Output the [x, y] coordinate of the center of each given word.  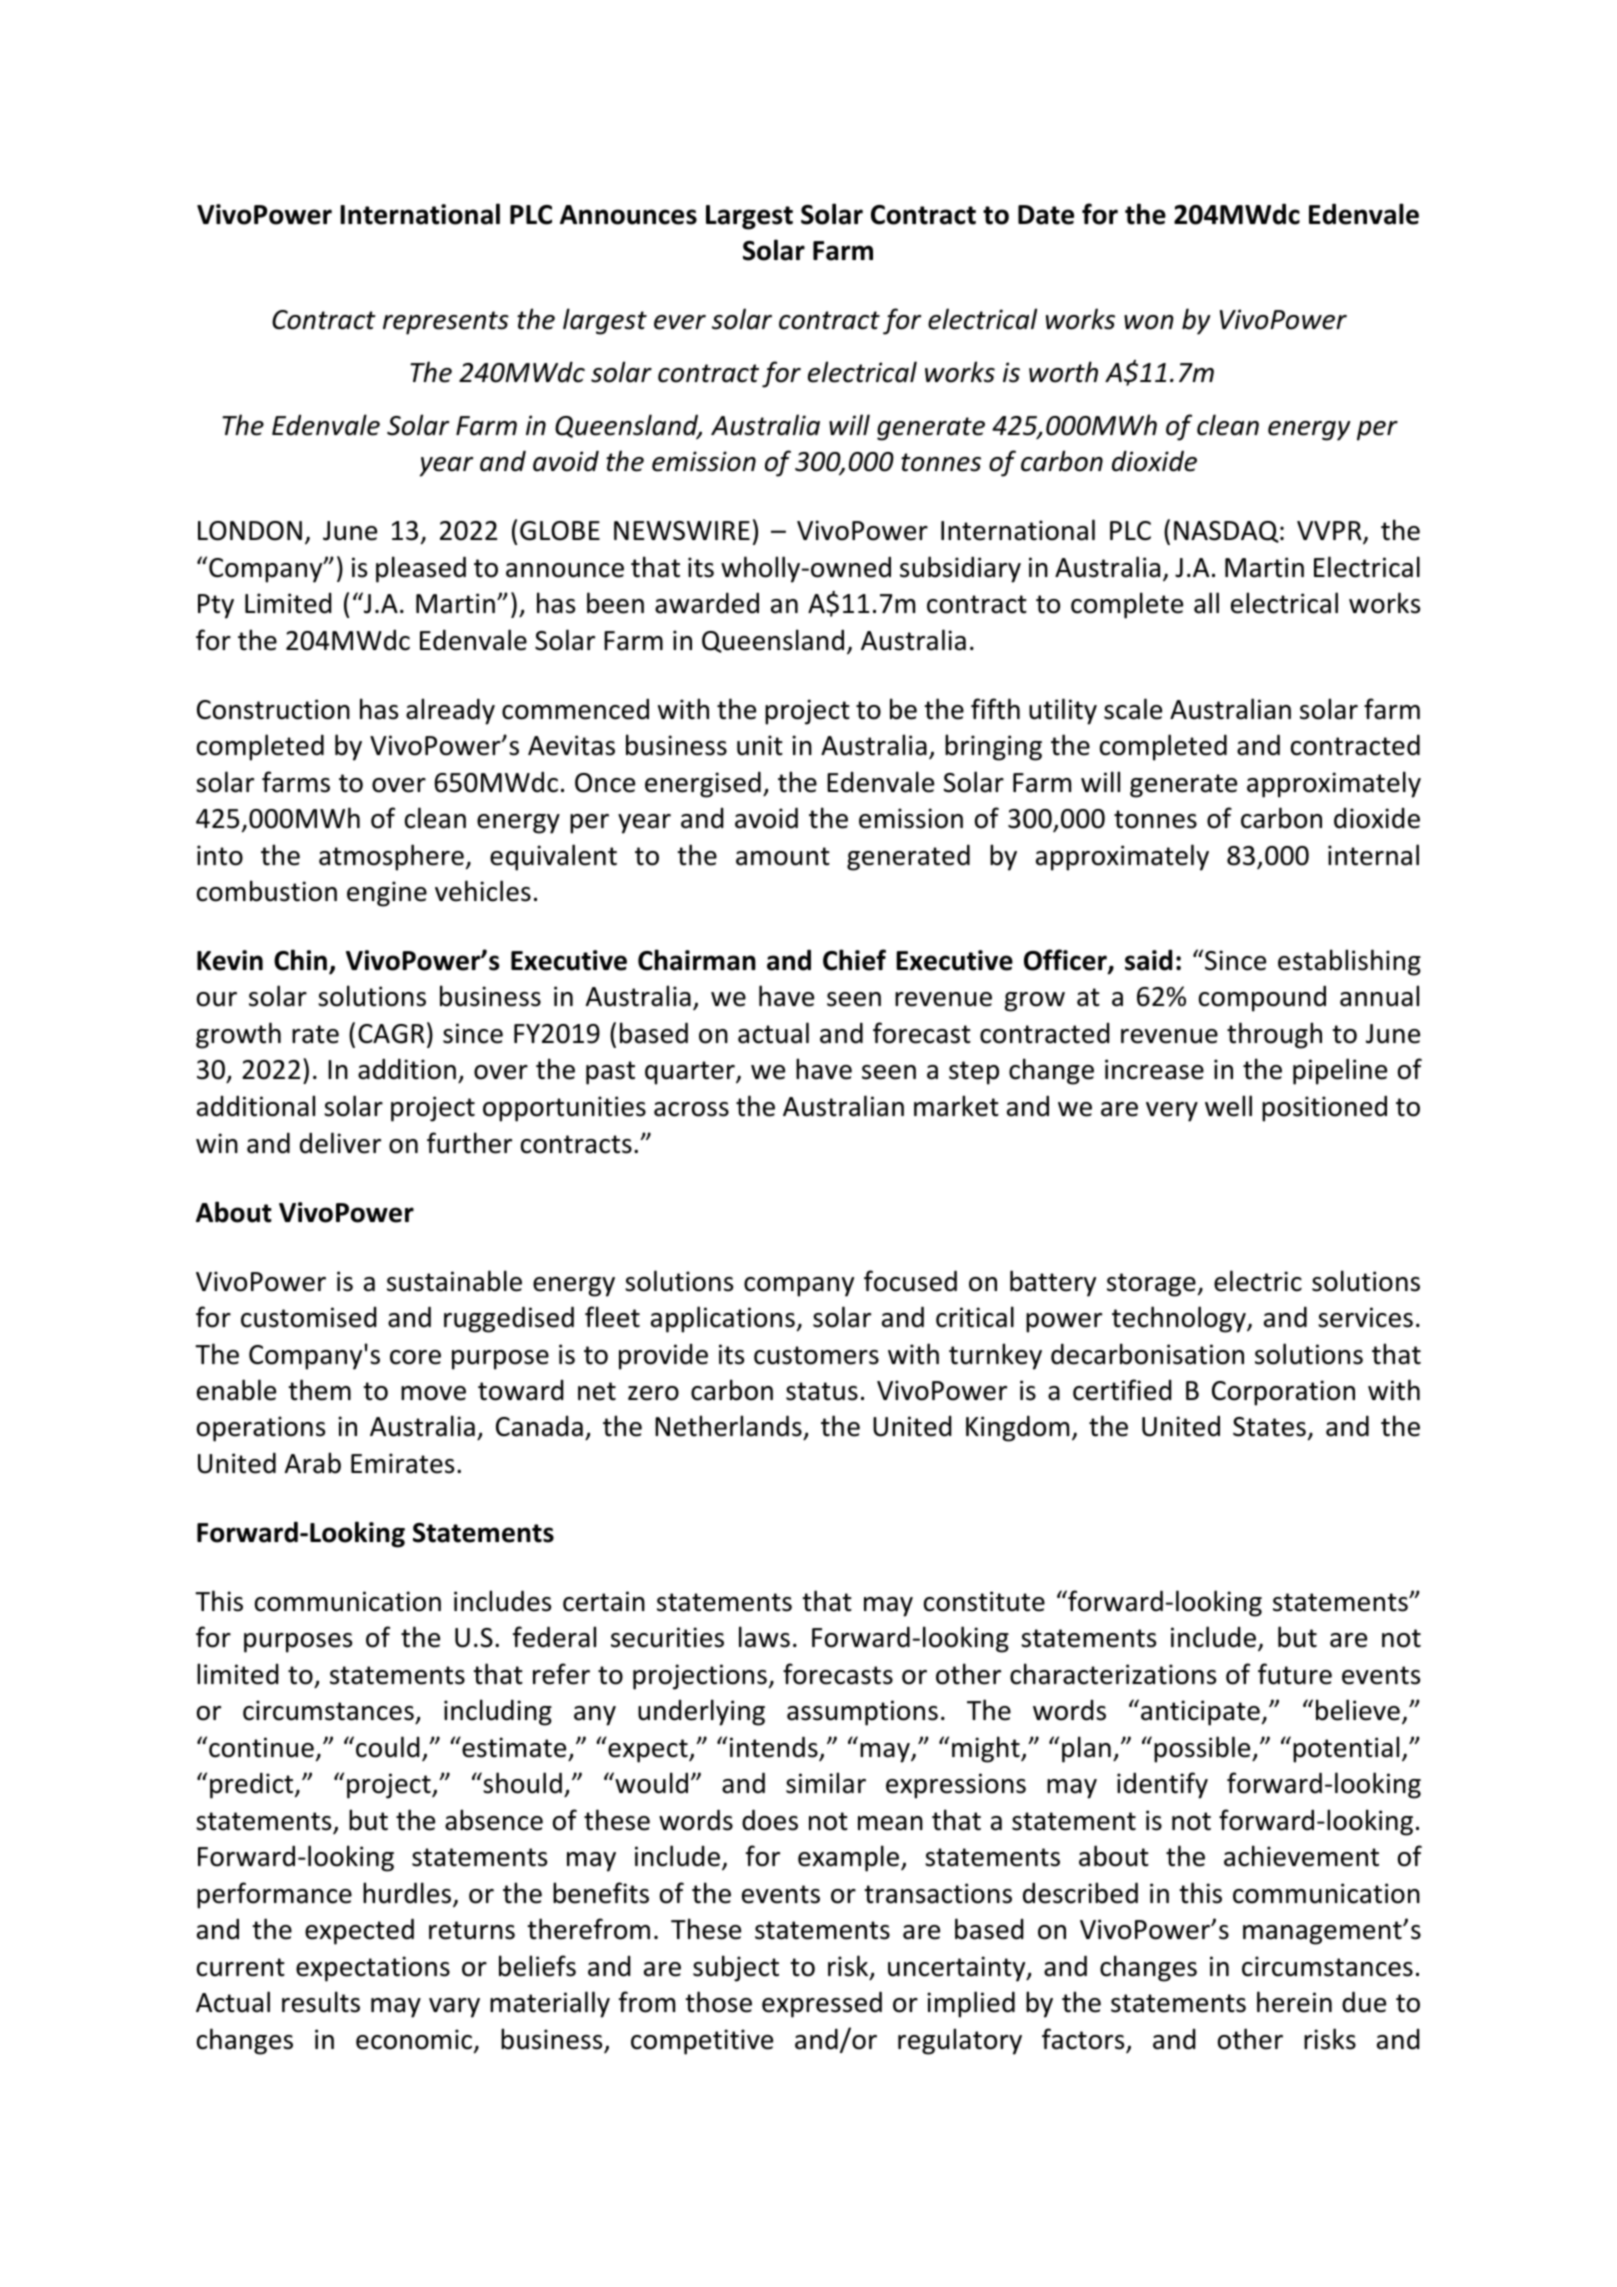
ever [680, 322]
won [1149, 322]
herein [1294, 2002]
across [691, 1109]
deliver [340, 1143]
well [1228, 1106]
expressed [822, 2004]
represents [446, 323]
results [321, 2002]
